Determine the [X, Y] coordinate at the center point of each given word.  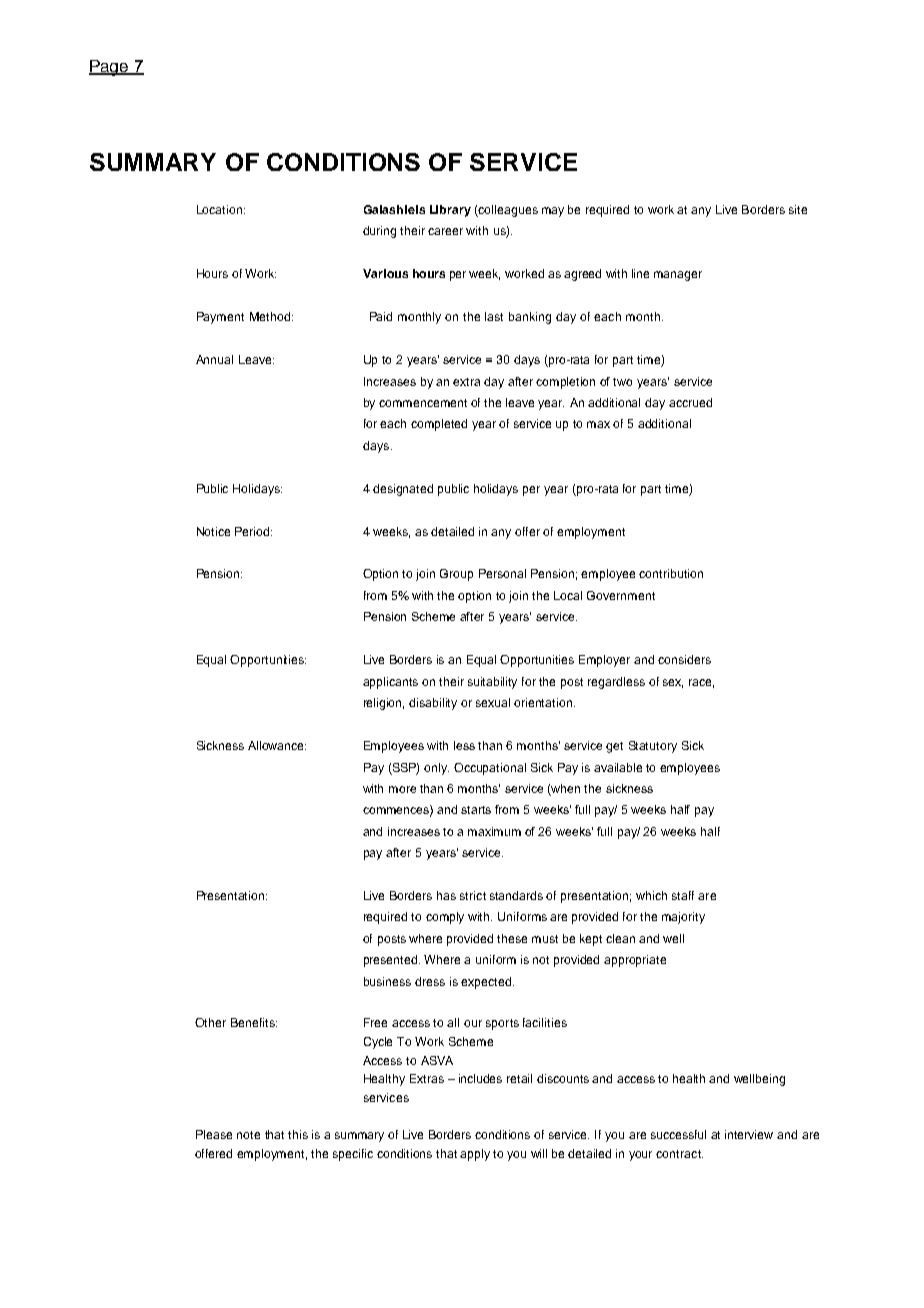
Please [214, 1134]
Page [110, 68]
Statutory [653, 747]
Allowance [277, 745]
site [798, 209]
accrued [690, 402]
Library [450, 211]
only [436, 769]
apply [475, 1155]
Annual [214, 359]
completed [439, 425]
